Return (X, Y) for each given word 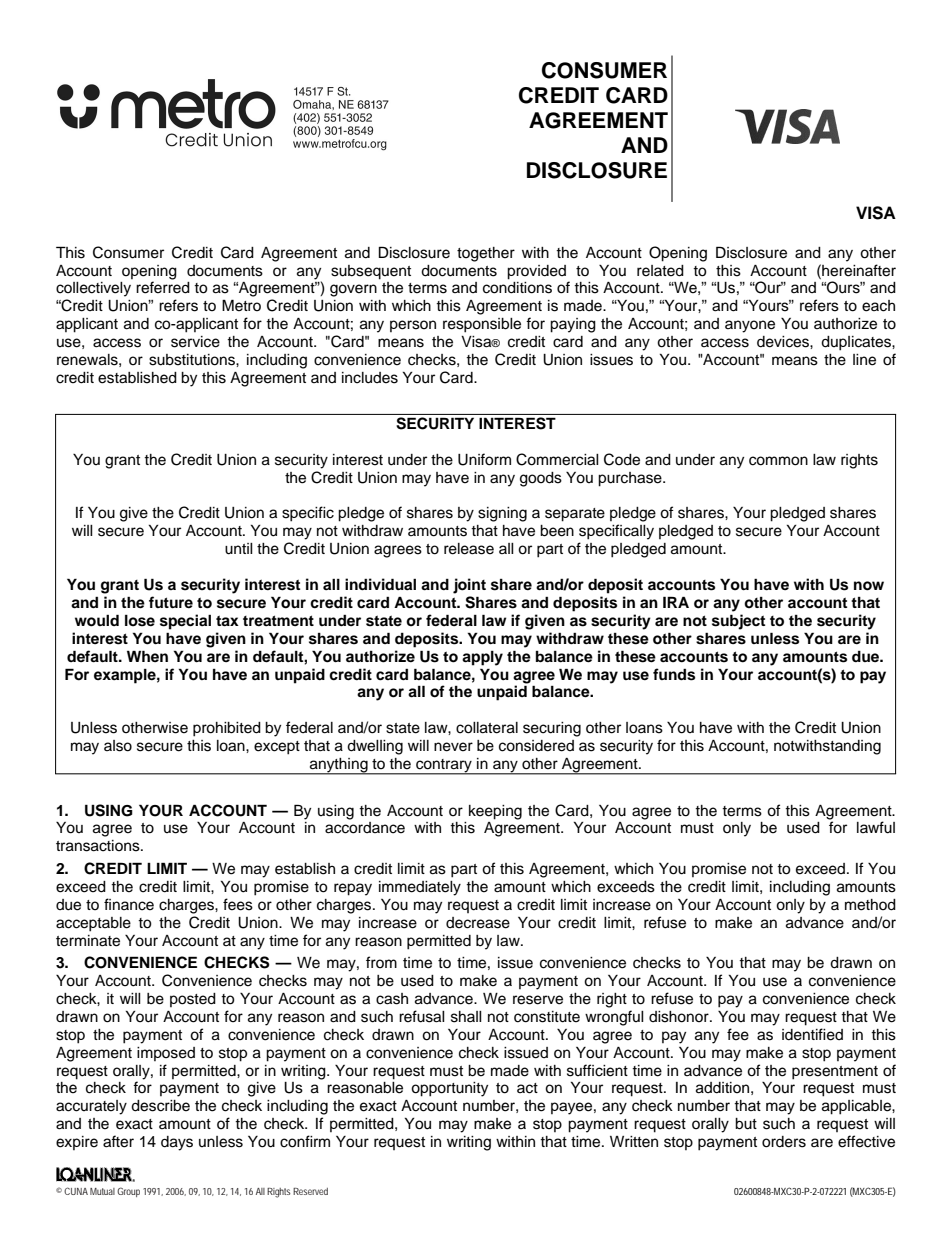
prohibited (227, 729)
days (177, 1143)
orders (784, 1142)
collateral (487, 728)
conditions (517, 288)
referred (163, 287)
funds (674, 674)
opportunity (449, 1089)
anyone (750, 326)
